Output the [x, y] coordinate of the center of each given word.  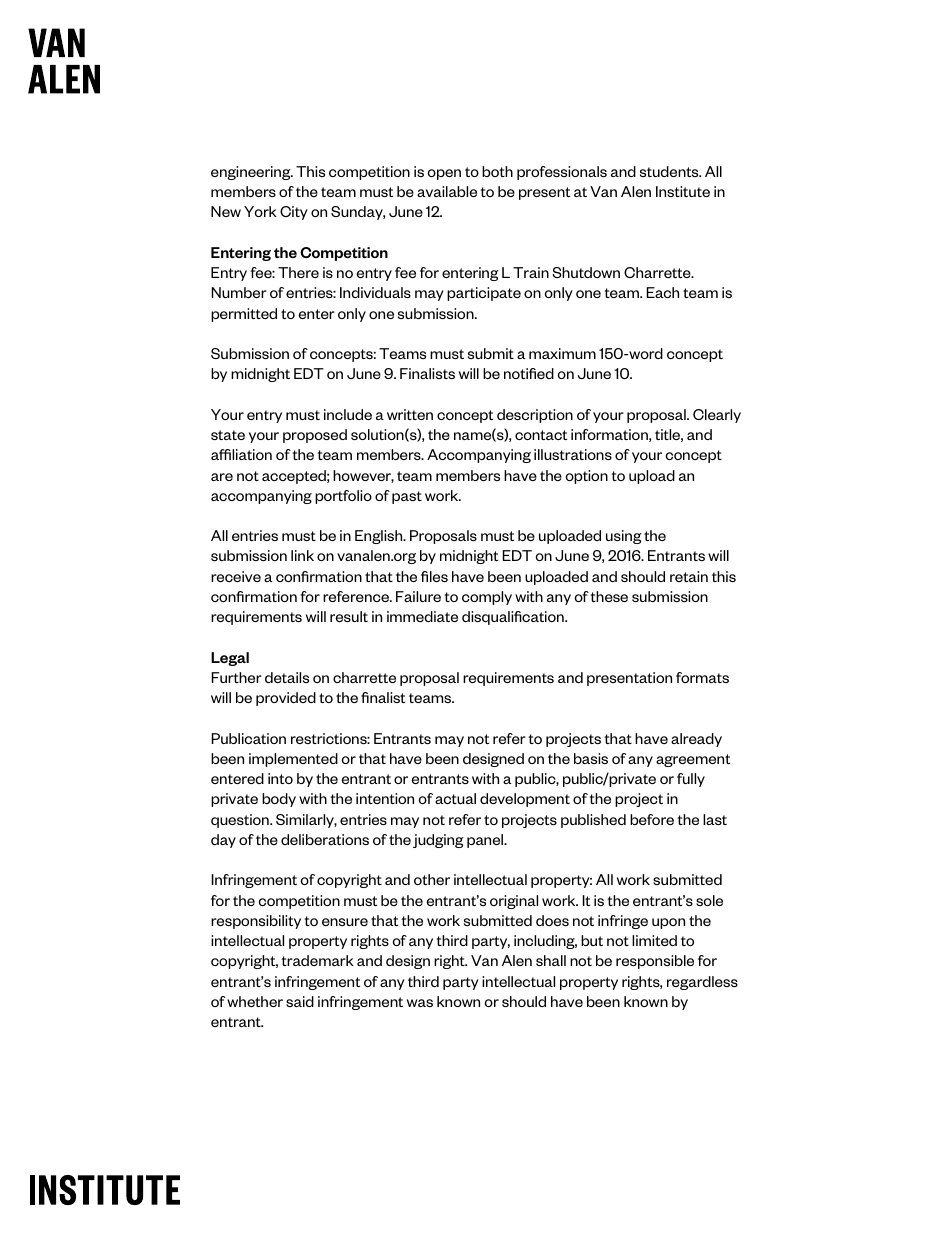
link [302, 555]
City [294, 213]
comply [487, 598]
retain [689, 576]
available [447, 191]
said [300, 1001]
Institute [683, 191]
